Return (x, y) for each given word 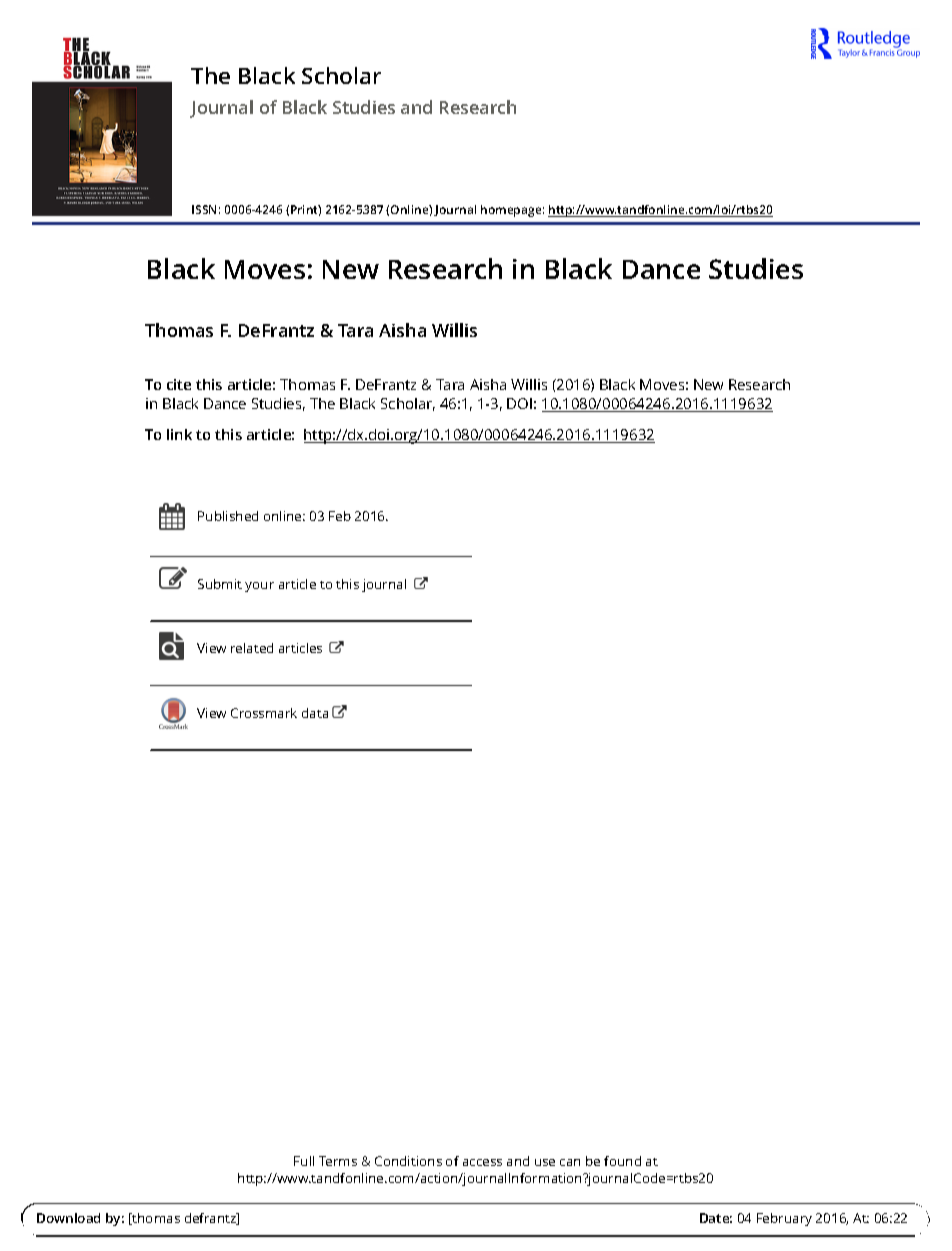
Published (228, 516)
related (252, 648)
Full (304, 1161)
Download (68, 1218)
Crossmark (264, 713)
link (179, 434)
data (315, 713)
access (482, 1162)
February (784, 1219)
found (622, 1161)
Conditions (408, 1161)
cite (179, 384)
